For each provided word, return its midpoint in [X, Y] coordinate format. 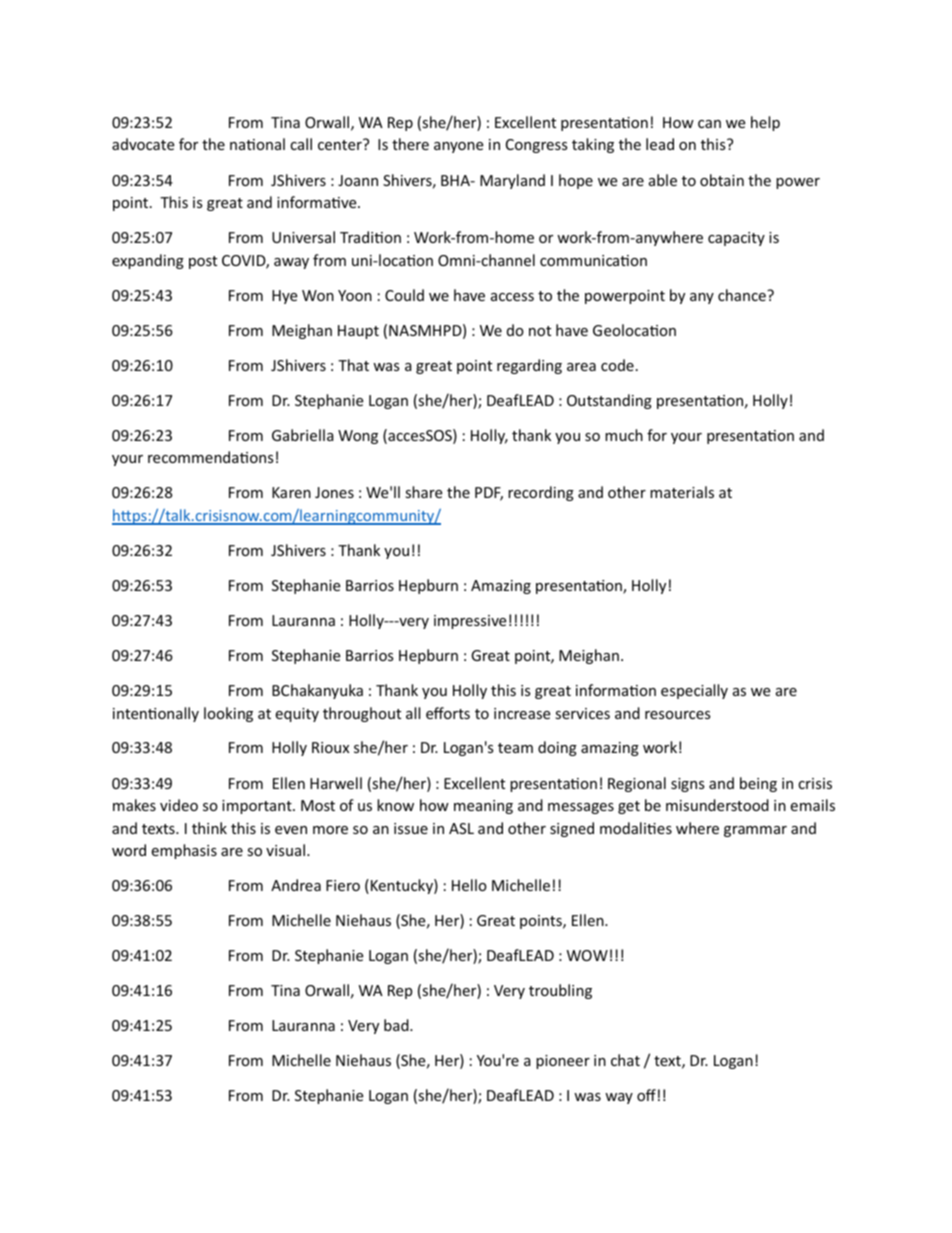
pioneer [563, 1062]
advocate [143, 144]
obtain [722, 180]
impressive [470, 622]
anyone [458, 147]
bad [397, 1025]
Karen [291, 492]
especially [694, 691]
